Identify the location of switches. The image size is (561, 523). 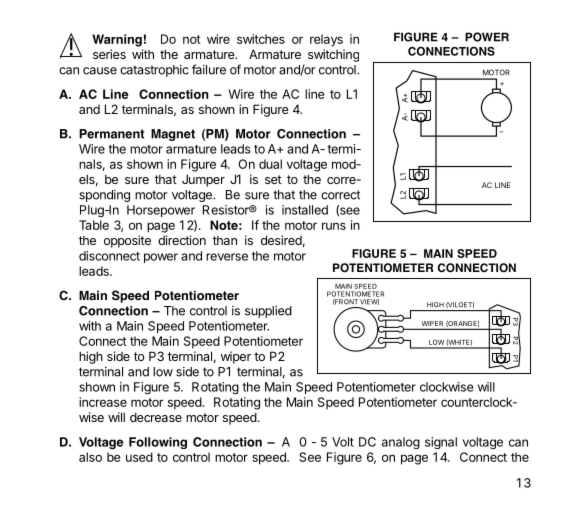
(261, 39).
